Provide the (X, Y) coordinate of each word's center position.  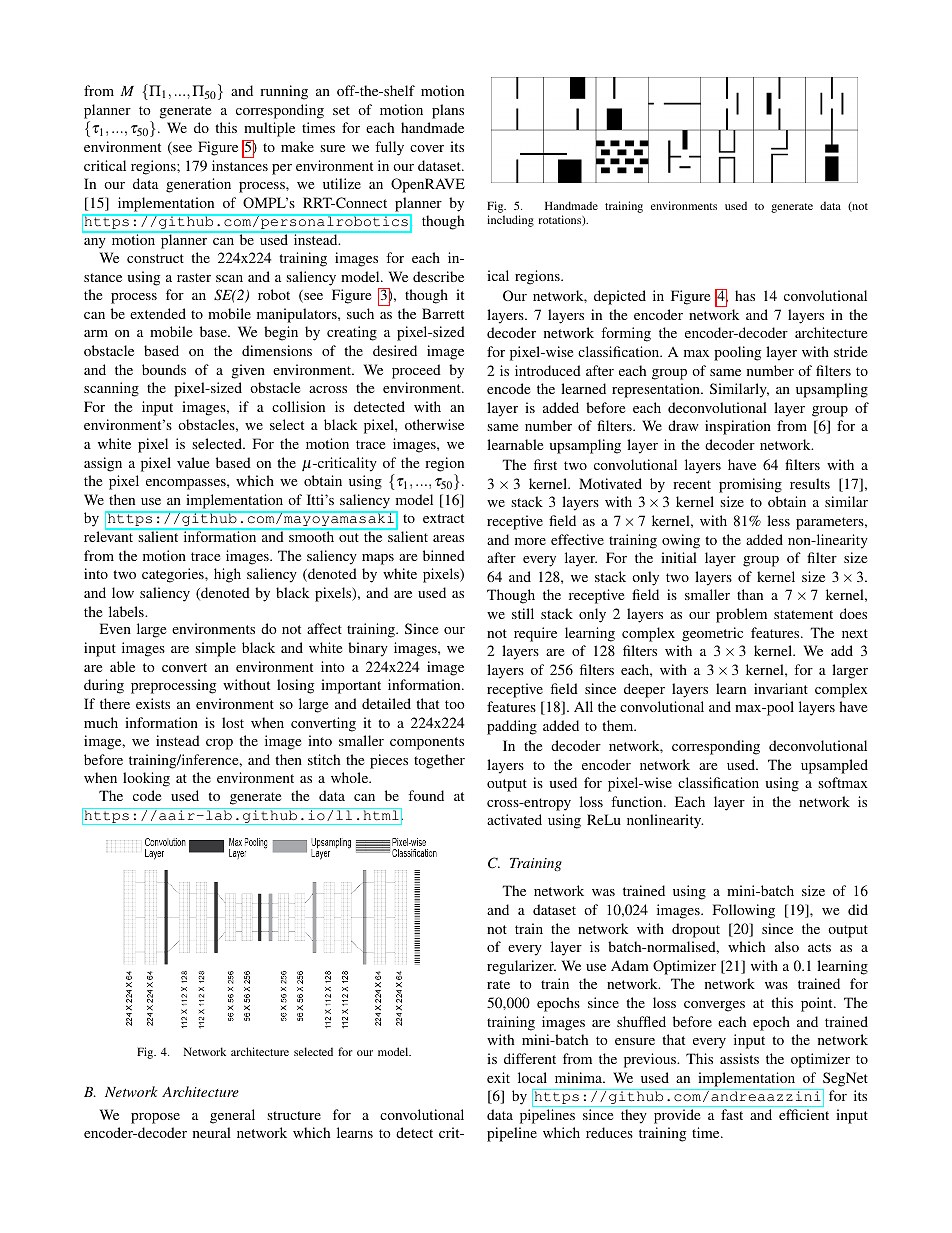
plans (448, 111)
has (745, 295)
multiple (269, 129)
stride (850, 351)
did (858, 909)
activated (514, 819)
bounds (164, 369)
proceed (416, 371)
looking (146, 779)
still (523, 613)
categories (174, 575)
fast (732, 1114)
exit (498, 1077)
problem (741, 615)
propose (155, 1118)
